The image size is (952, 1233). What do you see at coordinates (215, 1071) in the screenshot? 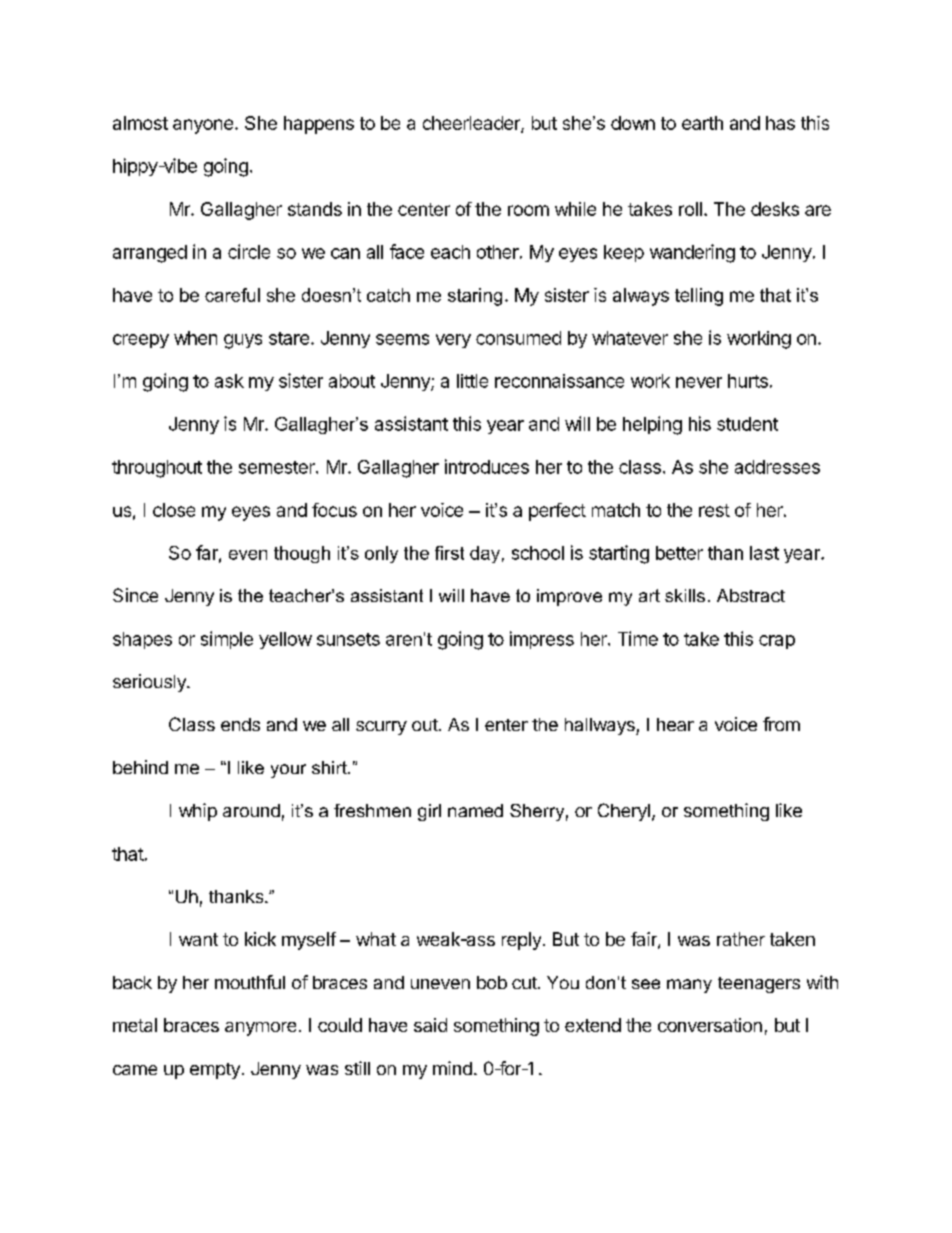
I see `empty` at bounding box center [215, 1071].
